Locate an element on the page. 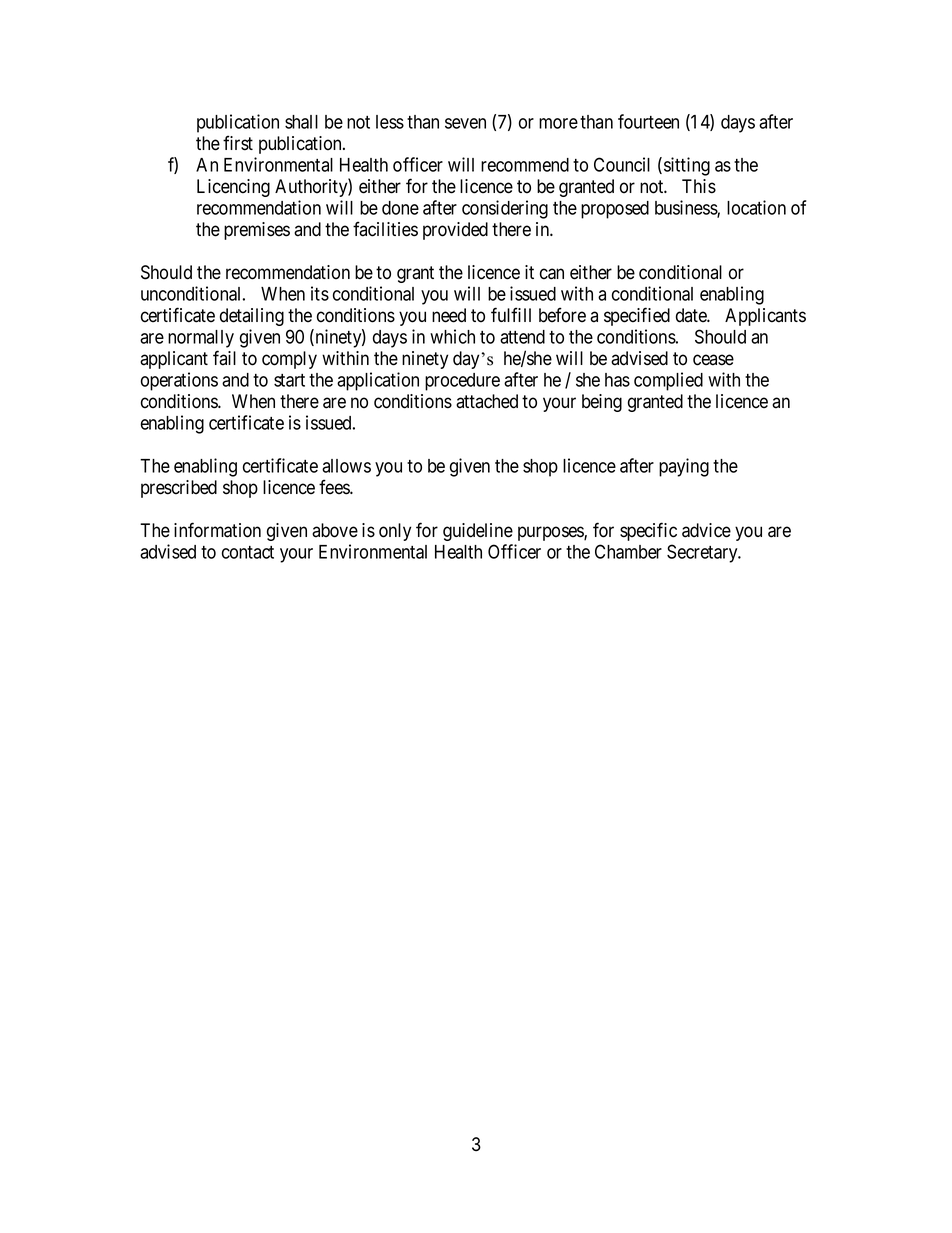 The height and width of the document is (1233, 952). contact is located at coordinates (248, 552).
